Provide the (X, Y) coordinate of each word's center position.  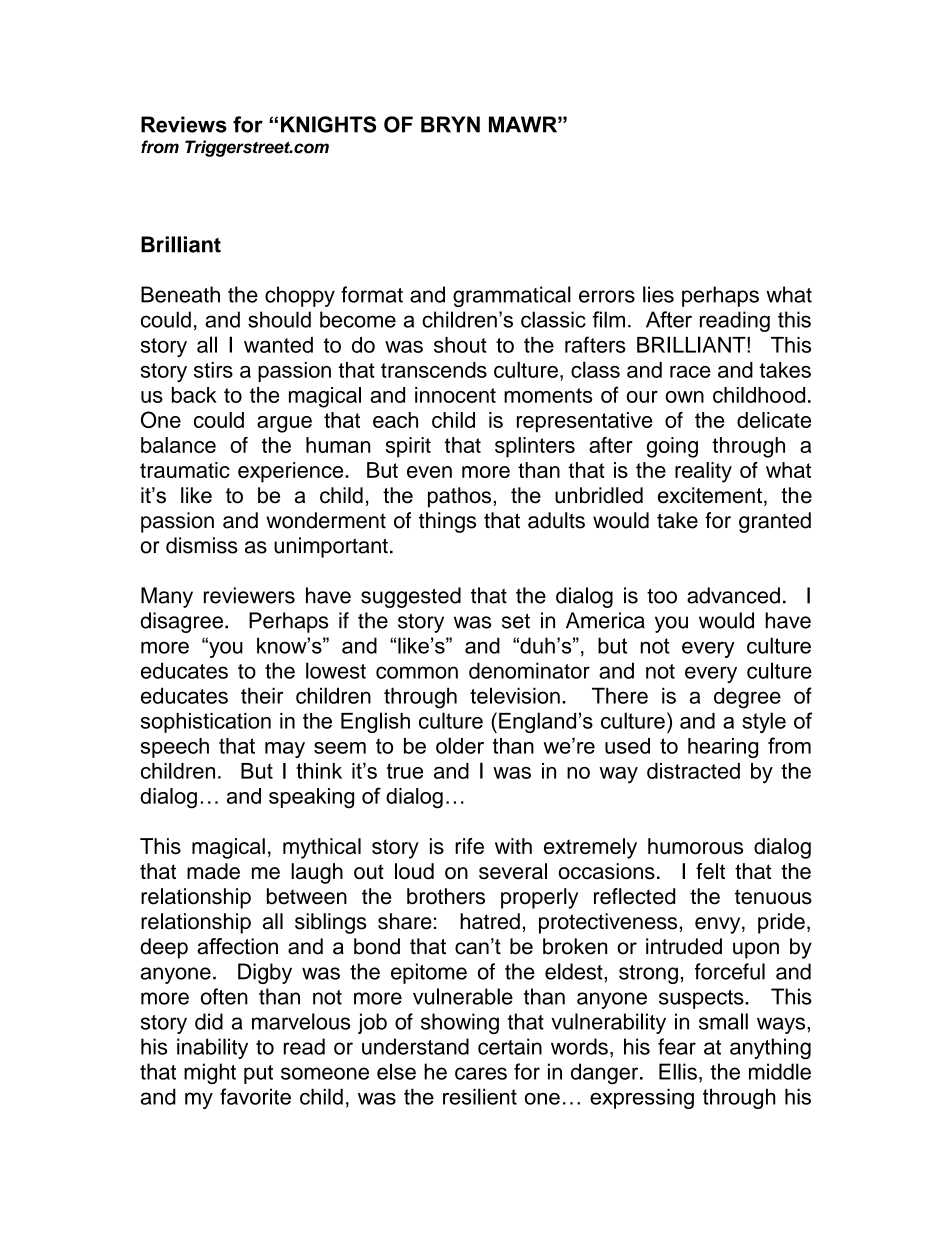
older (460, 745)
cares (481, 1073)
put (258, 1074)
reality (703, 472)
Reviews (184, 124)
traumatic (185, 470)
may (285, 750)
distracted (693, 771)
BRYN (450, 124)
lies (658, 294)
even (429, 472)
